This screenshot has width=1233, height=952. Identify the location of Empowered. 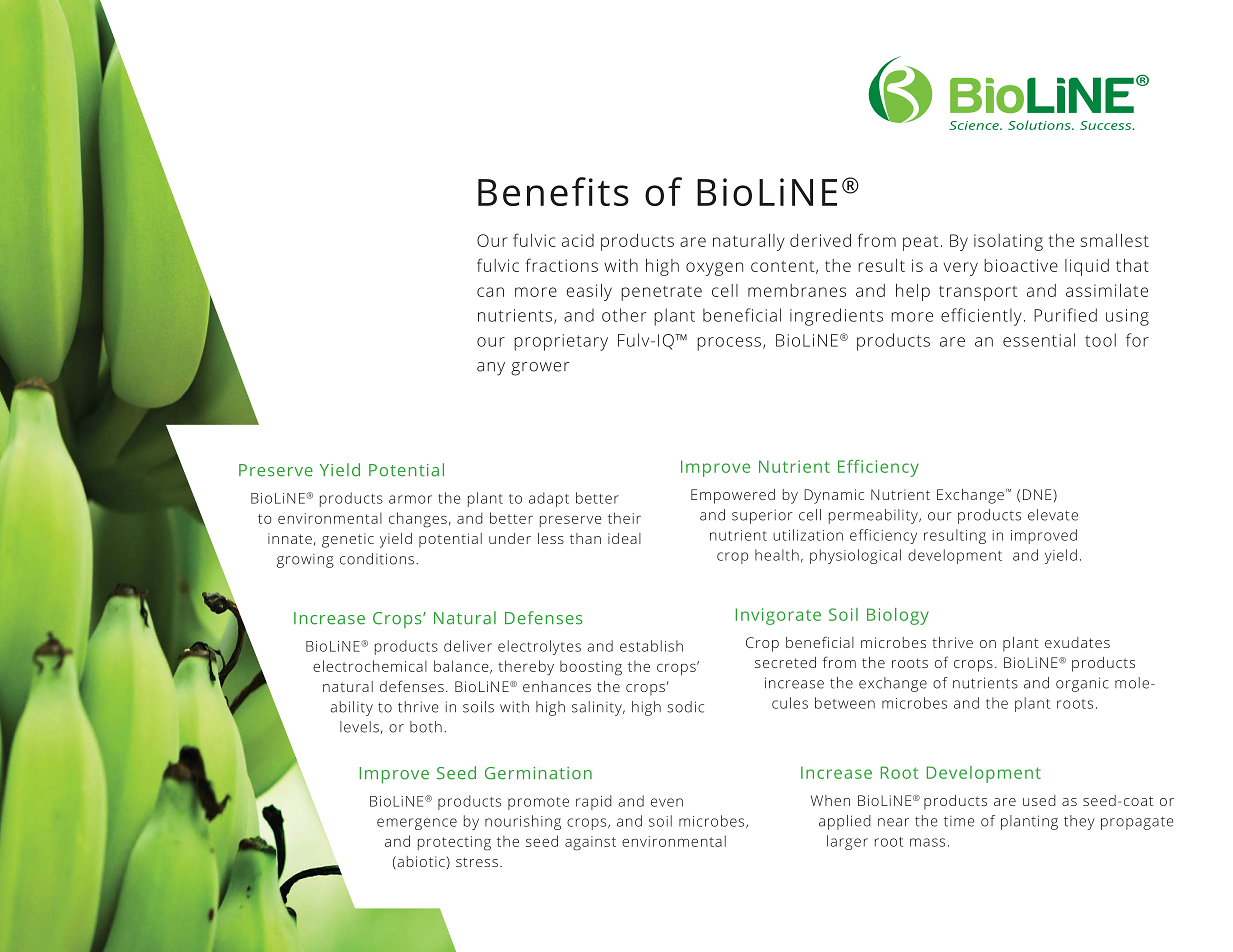
(733, 496).
